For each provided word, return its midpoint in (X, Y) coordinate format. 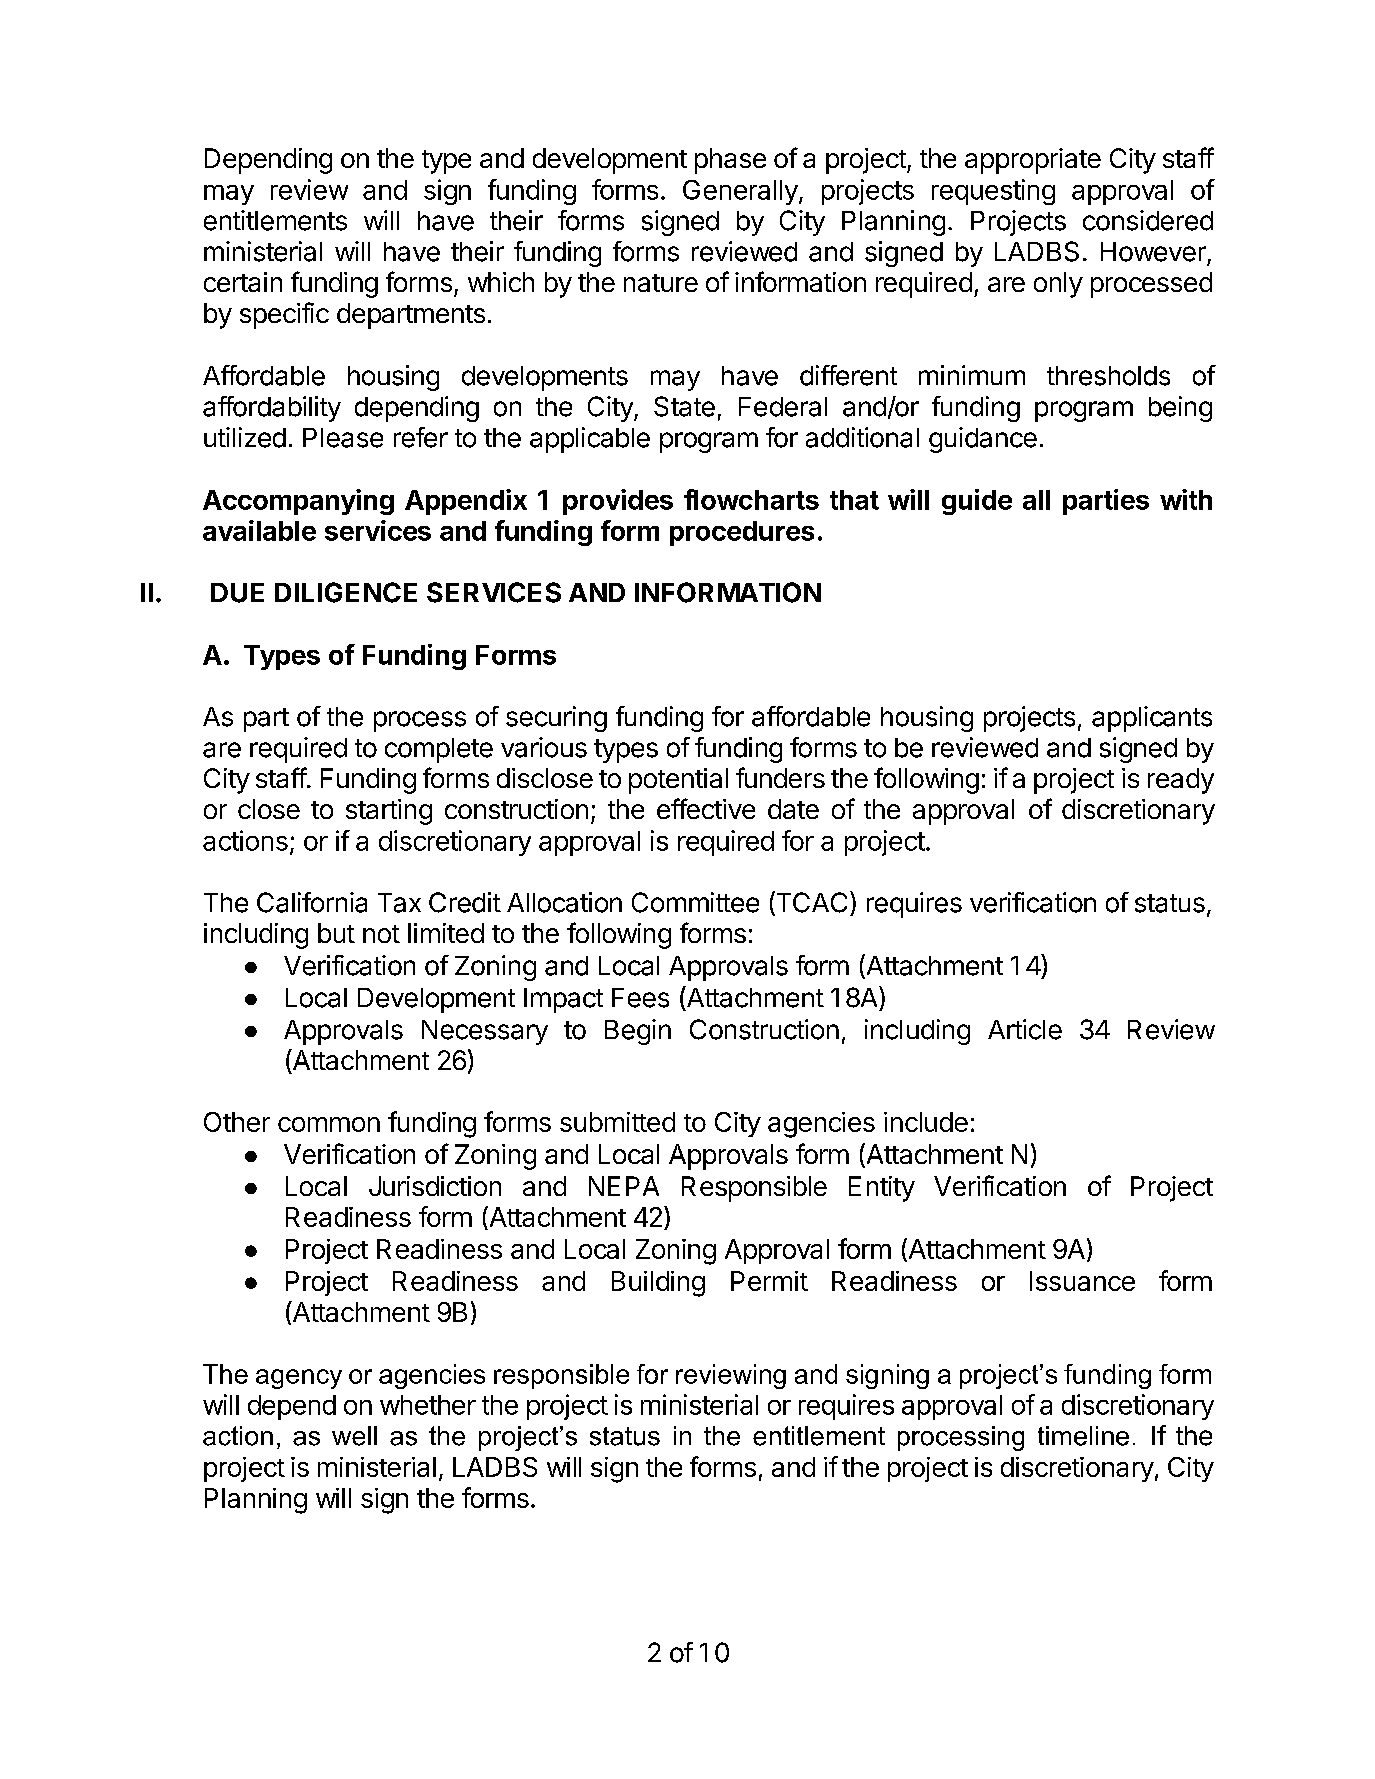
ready (1181, 781)
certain (243, 282)
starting (389, 812)
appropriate (1033, 161)
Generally (740, 192)
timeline (1083, 1436)
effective (706, 808)
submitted (617, 1122)
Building (658, 1284)
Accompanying (298, 502)
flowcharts (751, 499)
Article (1025, 1029)
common (329, 1124)
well (354, 1436)
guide (977, 502)
